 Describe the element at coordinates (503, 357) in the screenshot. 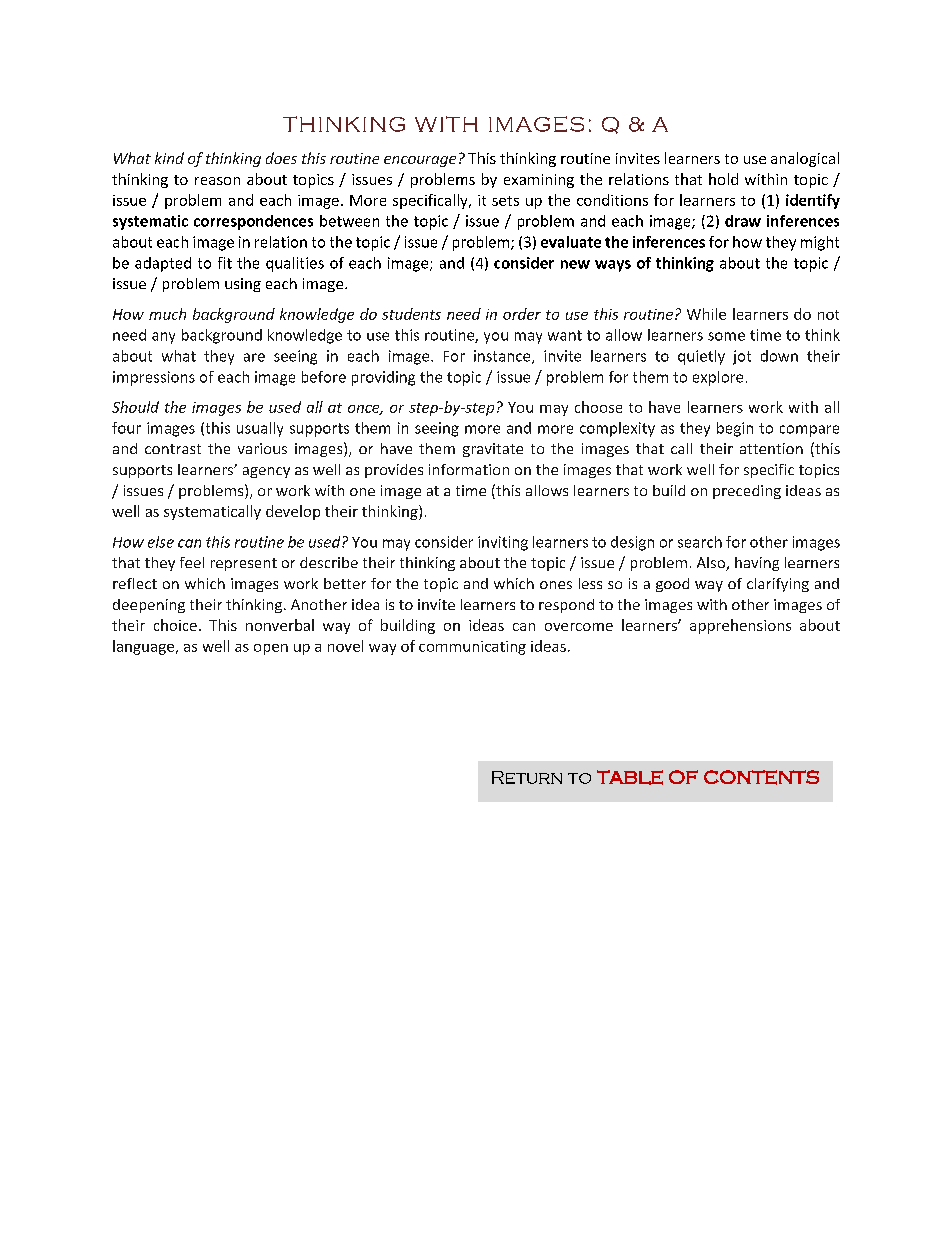

I see `instance` at that location.
